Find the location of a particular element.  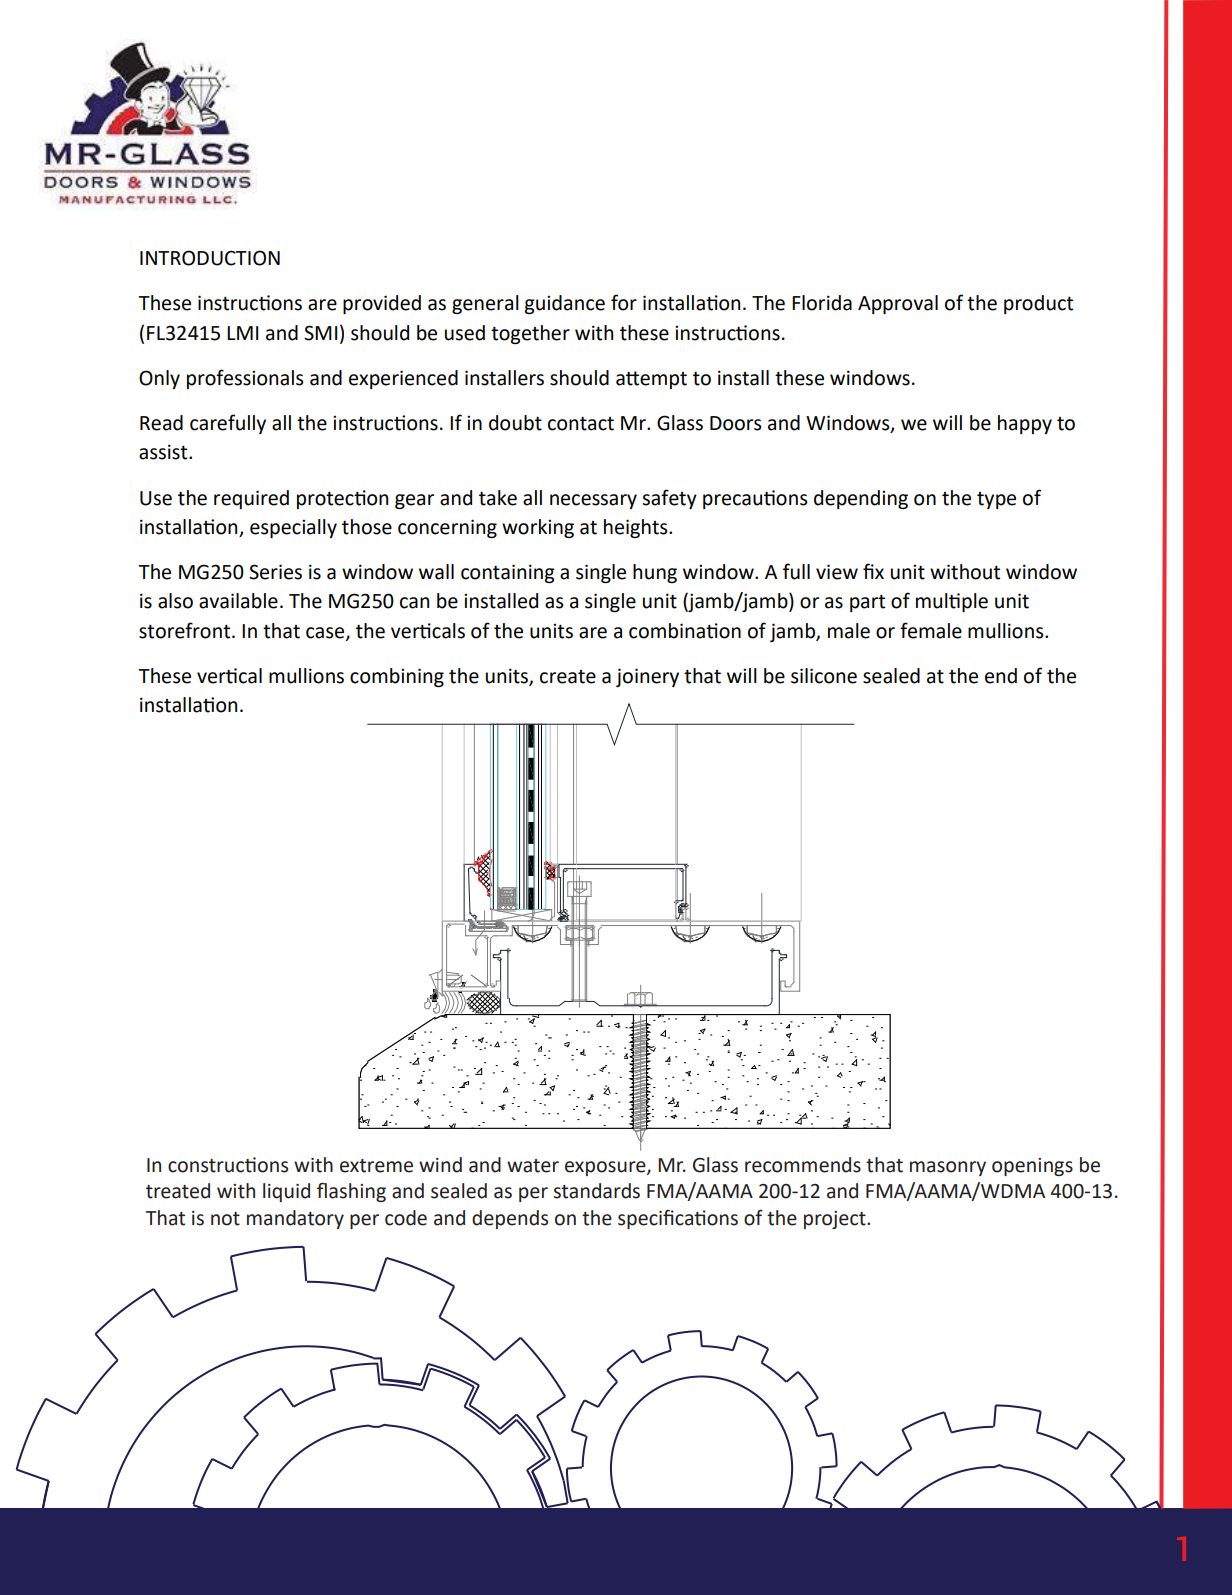

for is located at coordinates (624, 302).
